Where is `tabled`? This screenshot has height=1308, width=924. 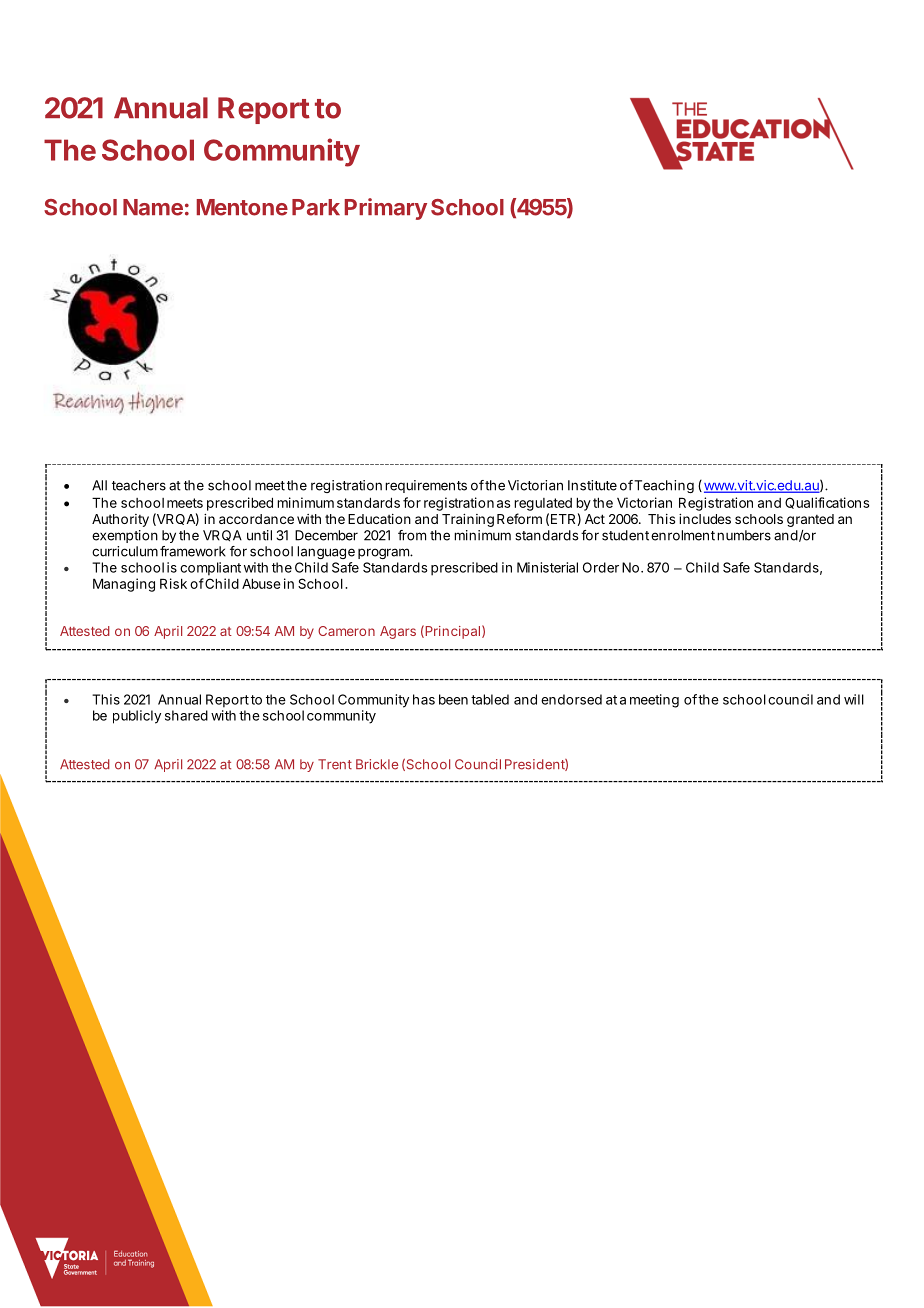 tabled is located at coordinates (490, 699).
